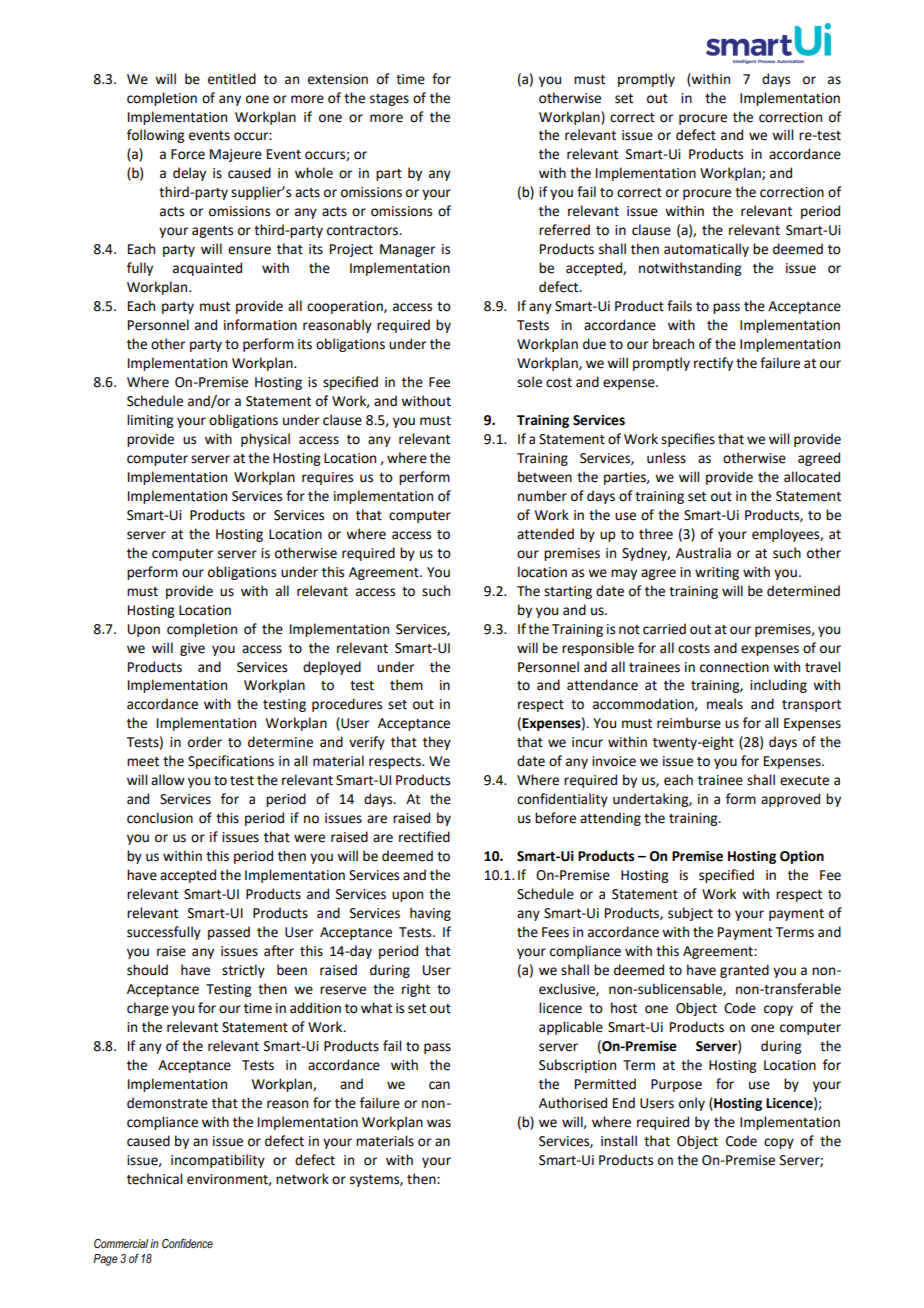  I want to click on attended, so click(545, 534).
